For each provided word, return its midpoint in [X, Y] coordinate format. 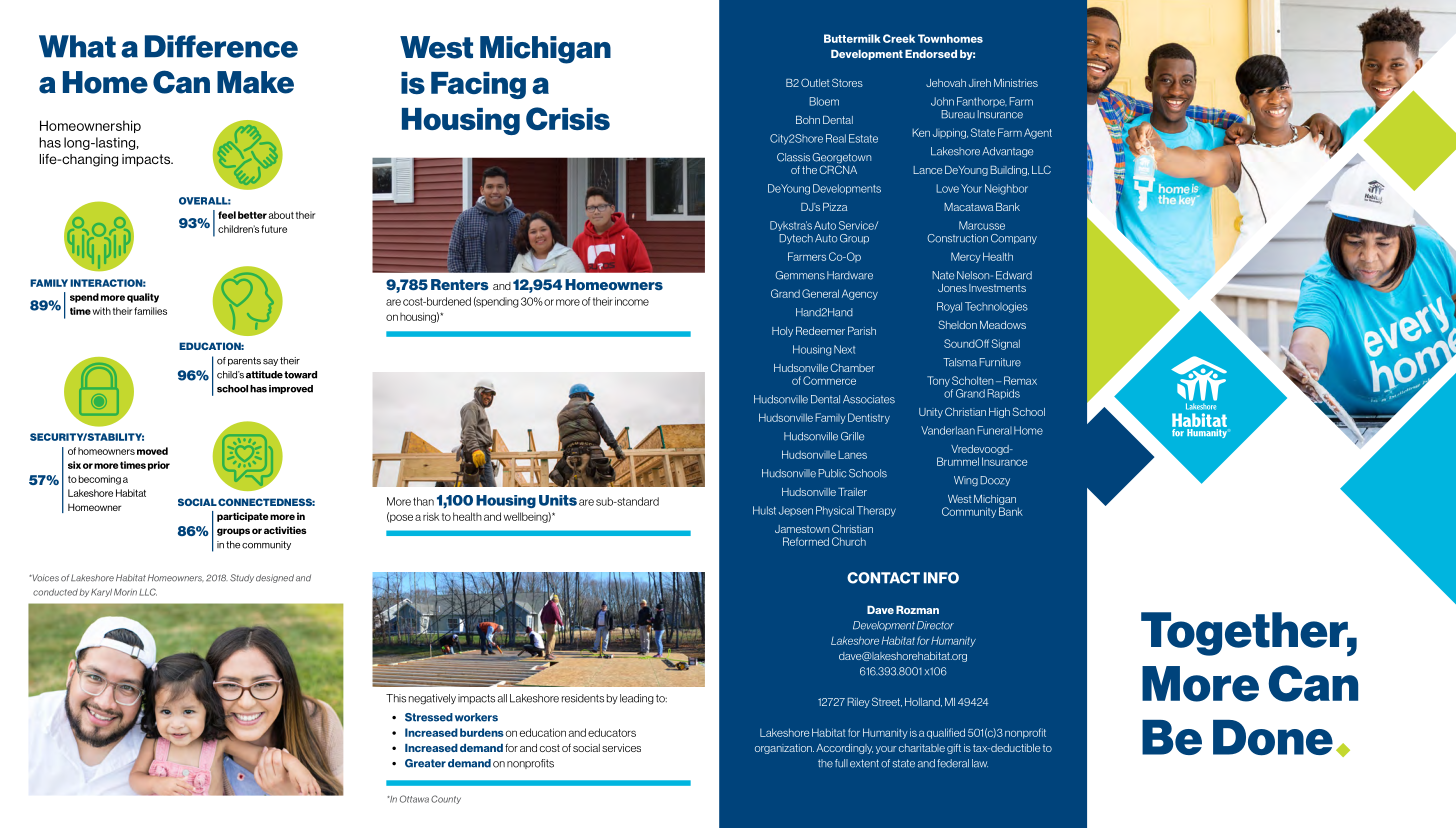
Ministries [1016, 83]
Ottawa [414, 799]
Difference [221, 46]
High [999, 413]
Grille [852, 436]
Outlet [815, 82]
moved [152, 451]
